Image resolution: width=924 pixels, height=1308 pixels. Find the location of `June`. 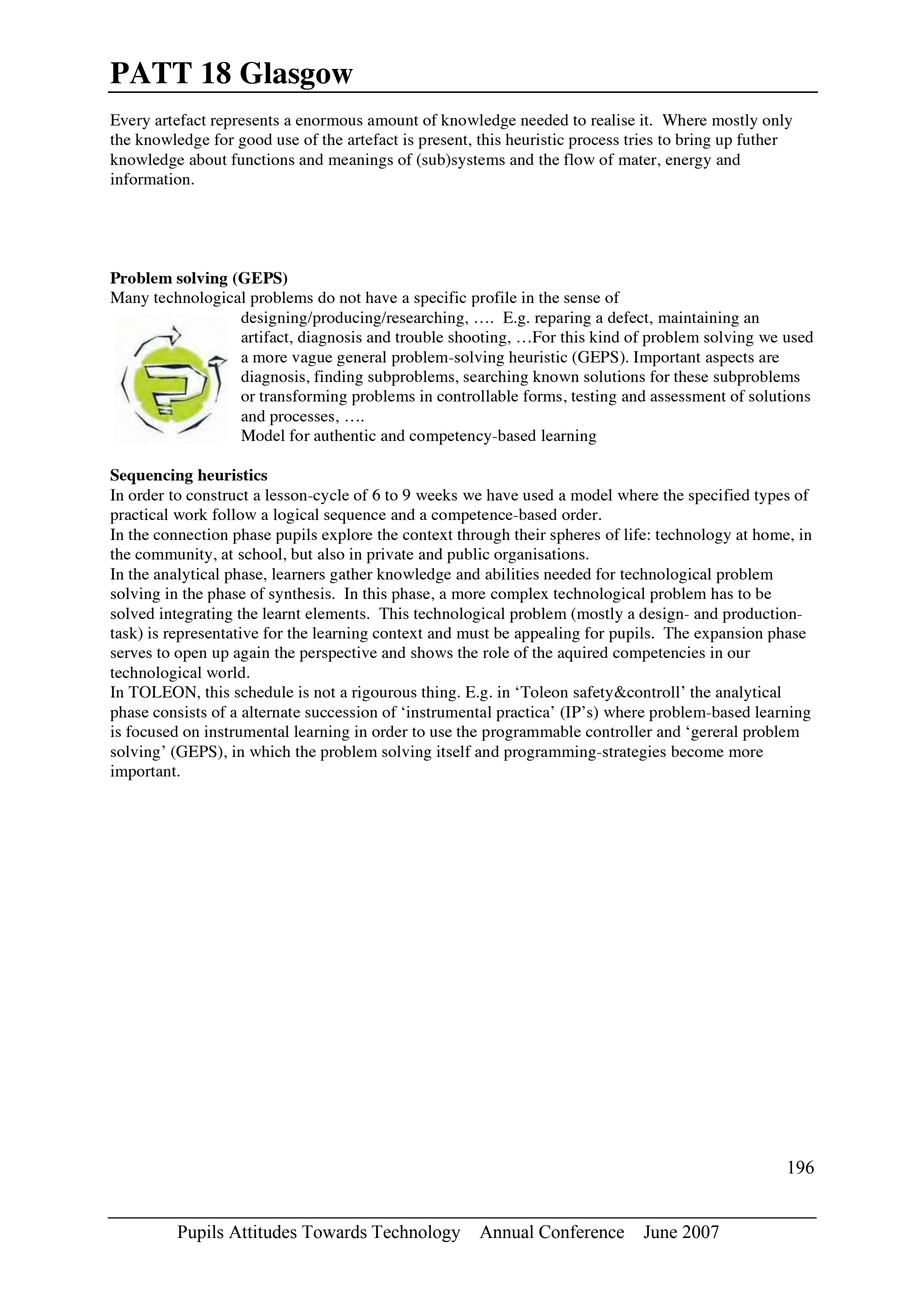

June is located at coordinates (660, 1232).
